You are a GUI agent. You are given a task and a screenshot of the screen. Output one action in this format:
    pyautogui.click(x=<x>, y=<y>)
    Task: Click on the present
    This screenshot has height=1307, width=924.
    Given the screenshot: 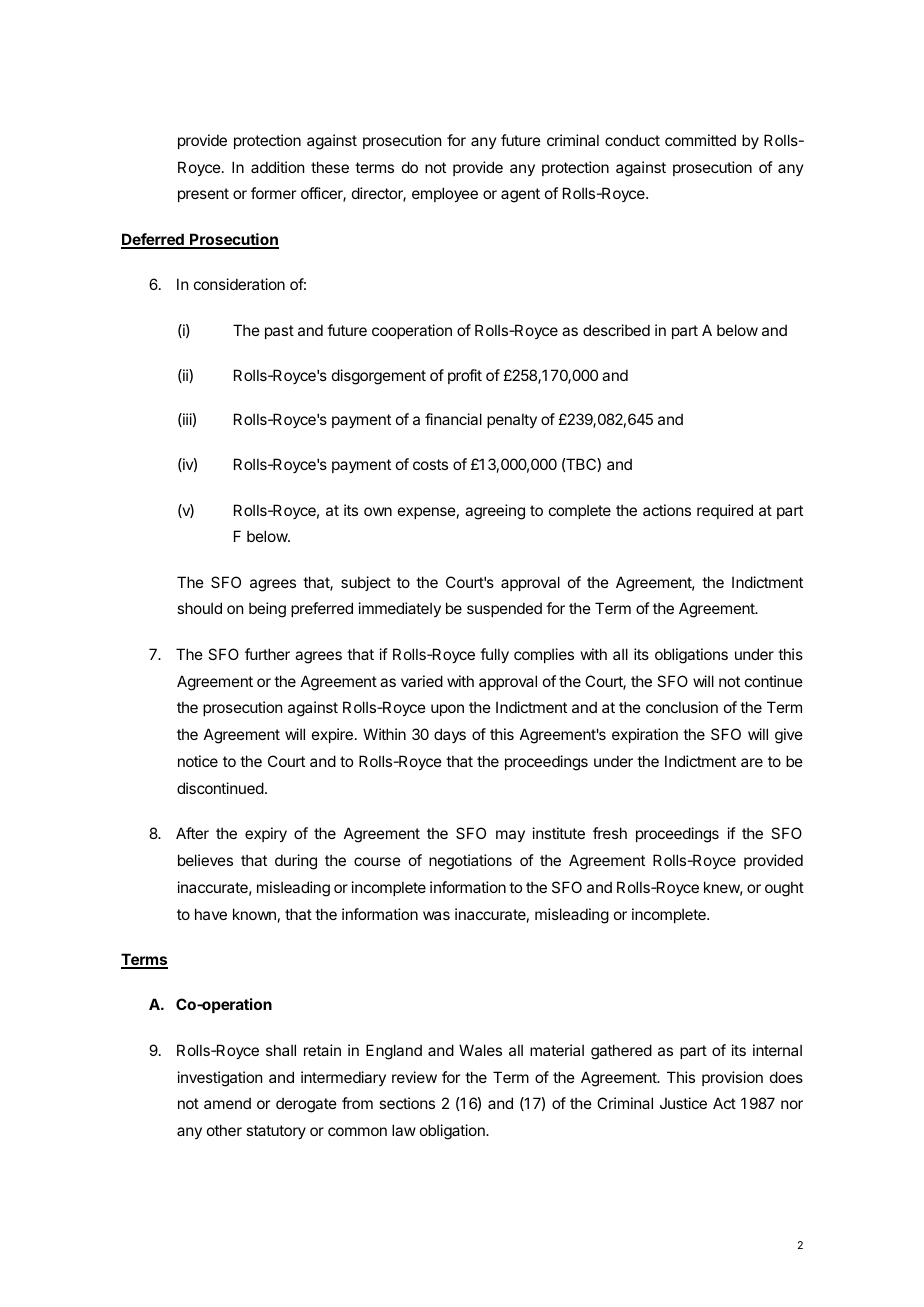 What is the action you would take?
    pyautogui.click(x=203, y=195)
